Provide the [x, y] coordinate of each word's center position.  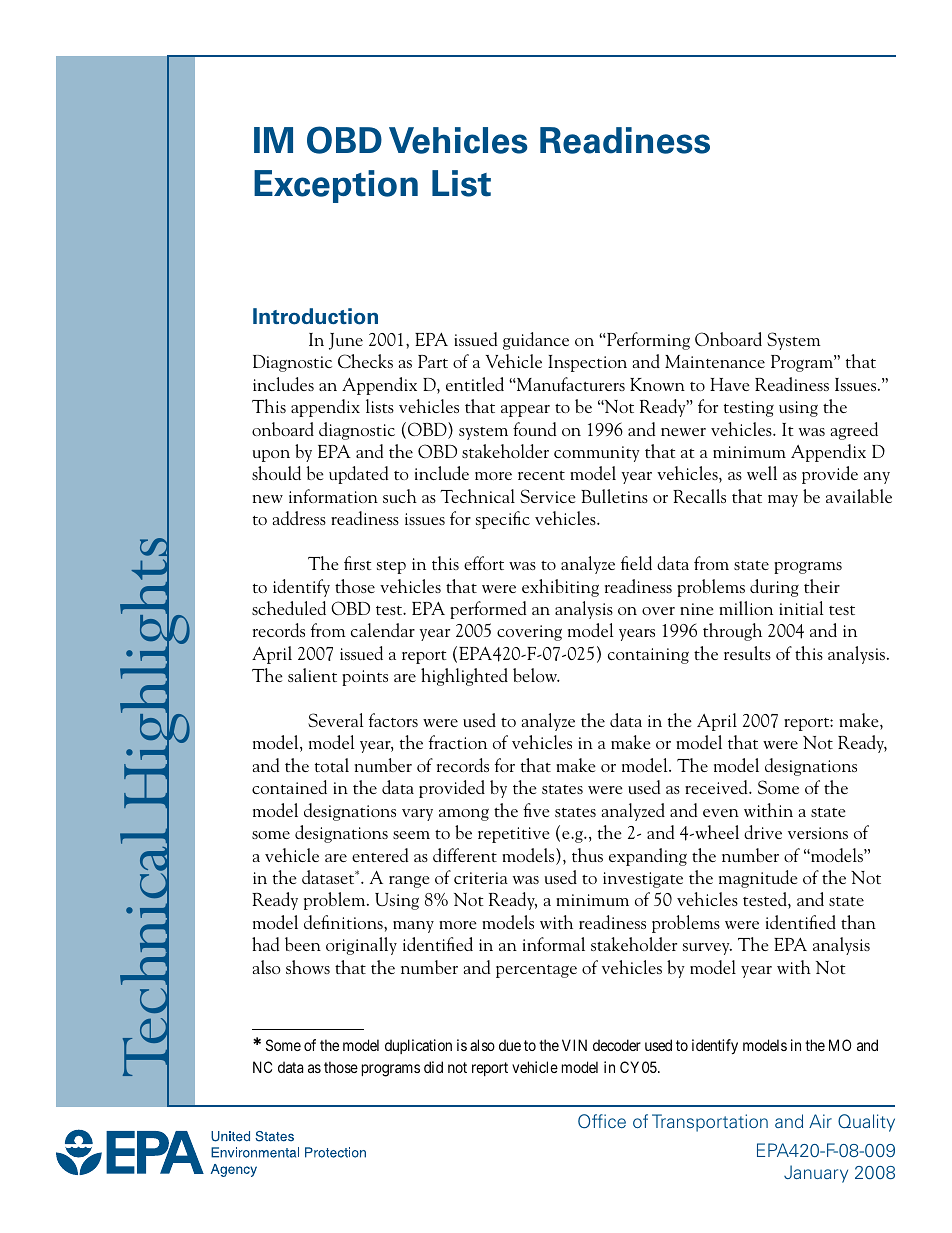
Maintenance [715, 361]
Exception [336, 186]
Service [548, 496]
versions [818, 833]
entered [380, 855]
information [333, 496]
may [783, 501]
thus [587, 855]
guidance [536, 341]
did [433, 1067]
